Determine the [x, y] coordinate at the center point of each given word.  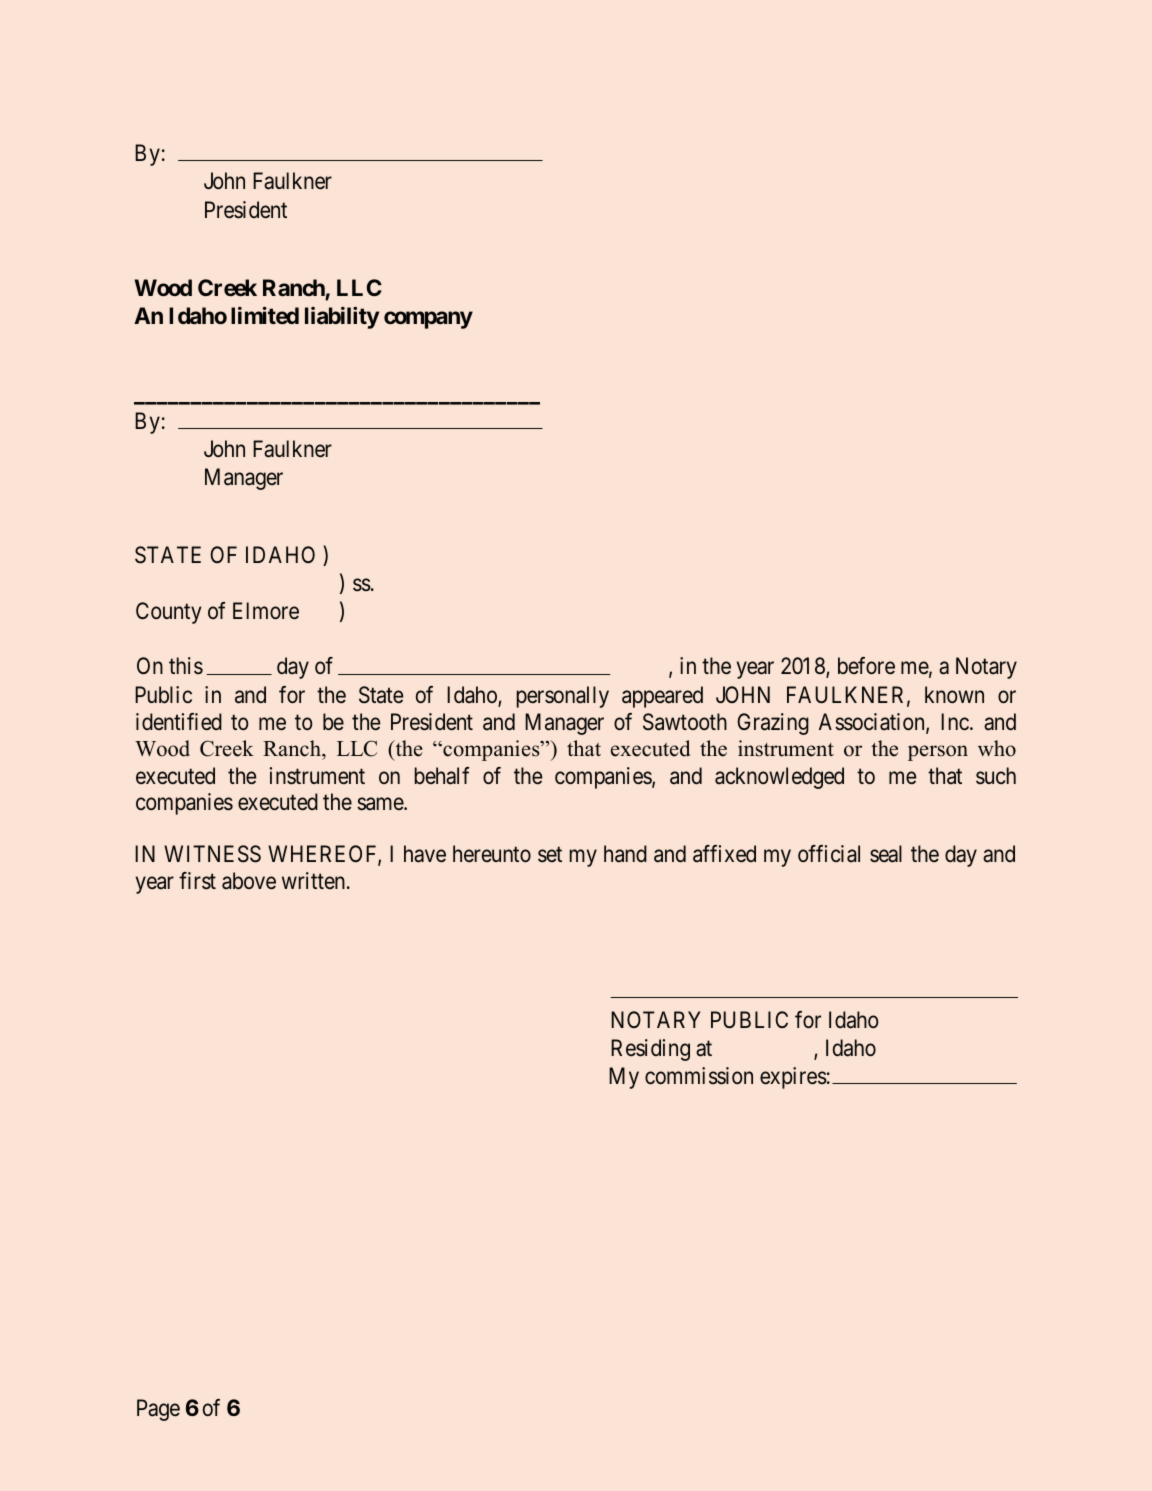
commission [699, 1076]
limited [265, 316]
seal [886, 854]
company [428, 320]
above [249, 881]
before [866, 666]
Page [158, 1410]
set [550, 855]
